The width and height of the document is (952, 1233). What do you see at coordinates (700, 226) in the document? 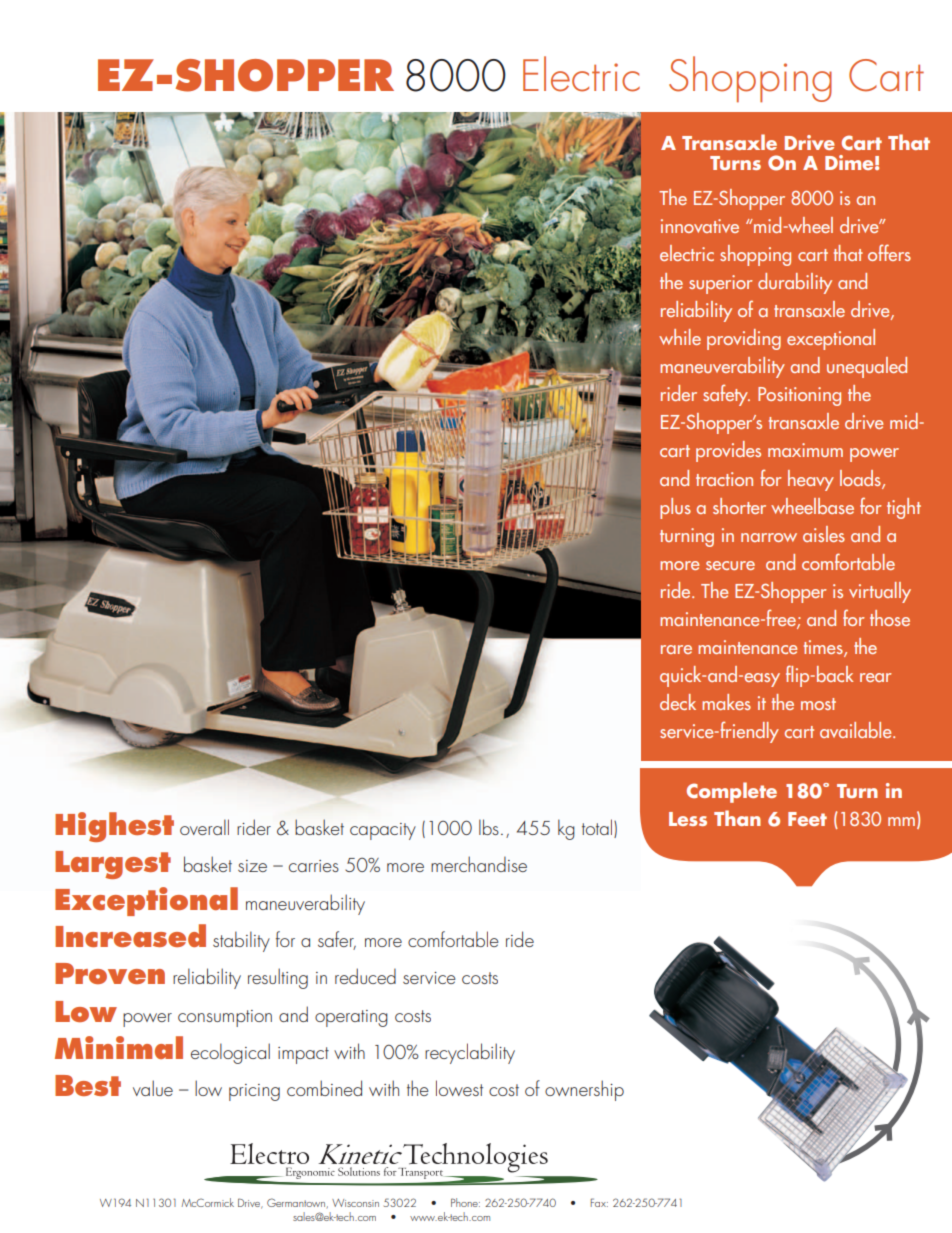
I see `innovative` at bounding box center [700, 226].
